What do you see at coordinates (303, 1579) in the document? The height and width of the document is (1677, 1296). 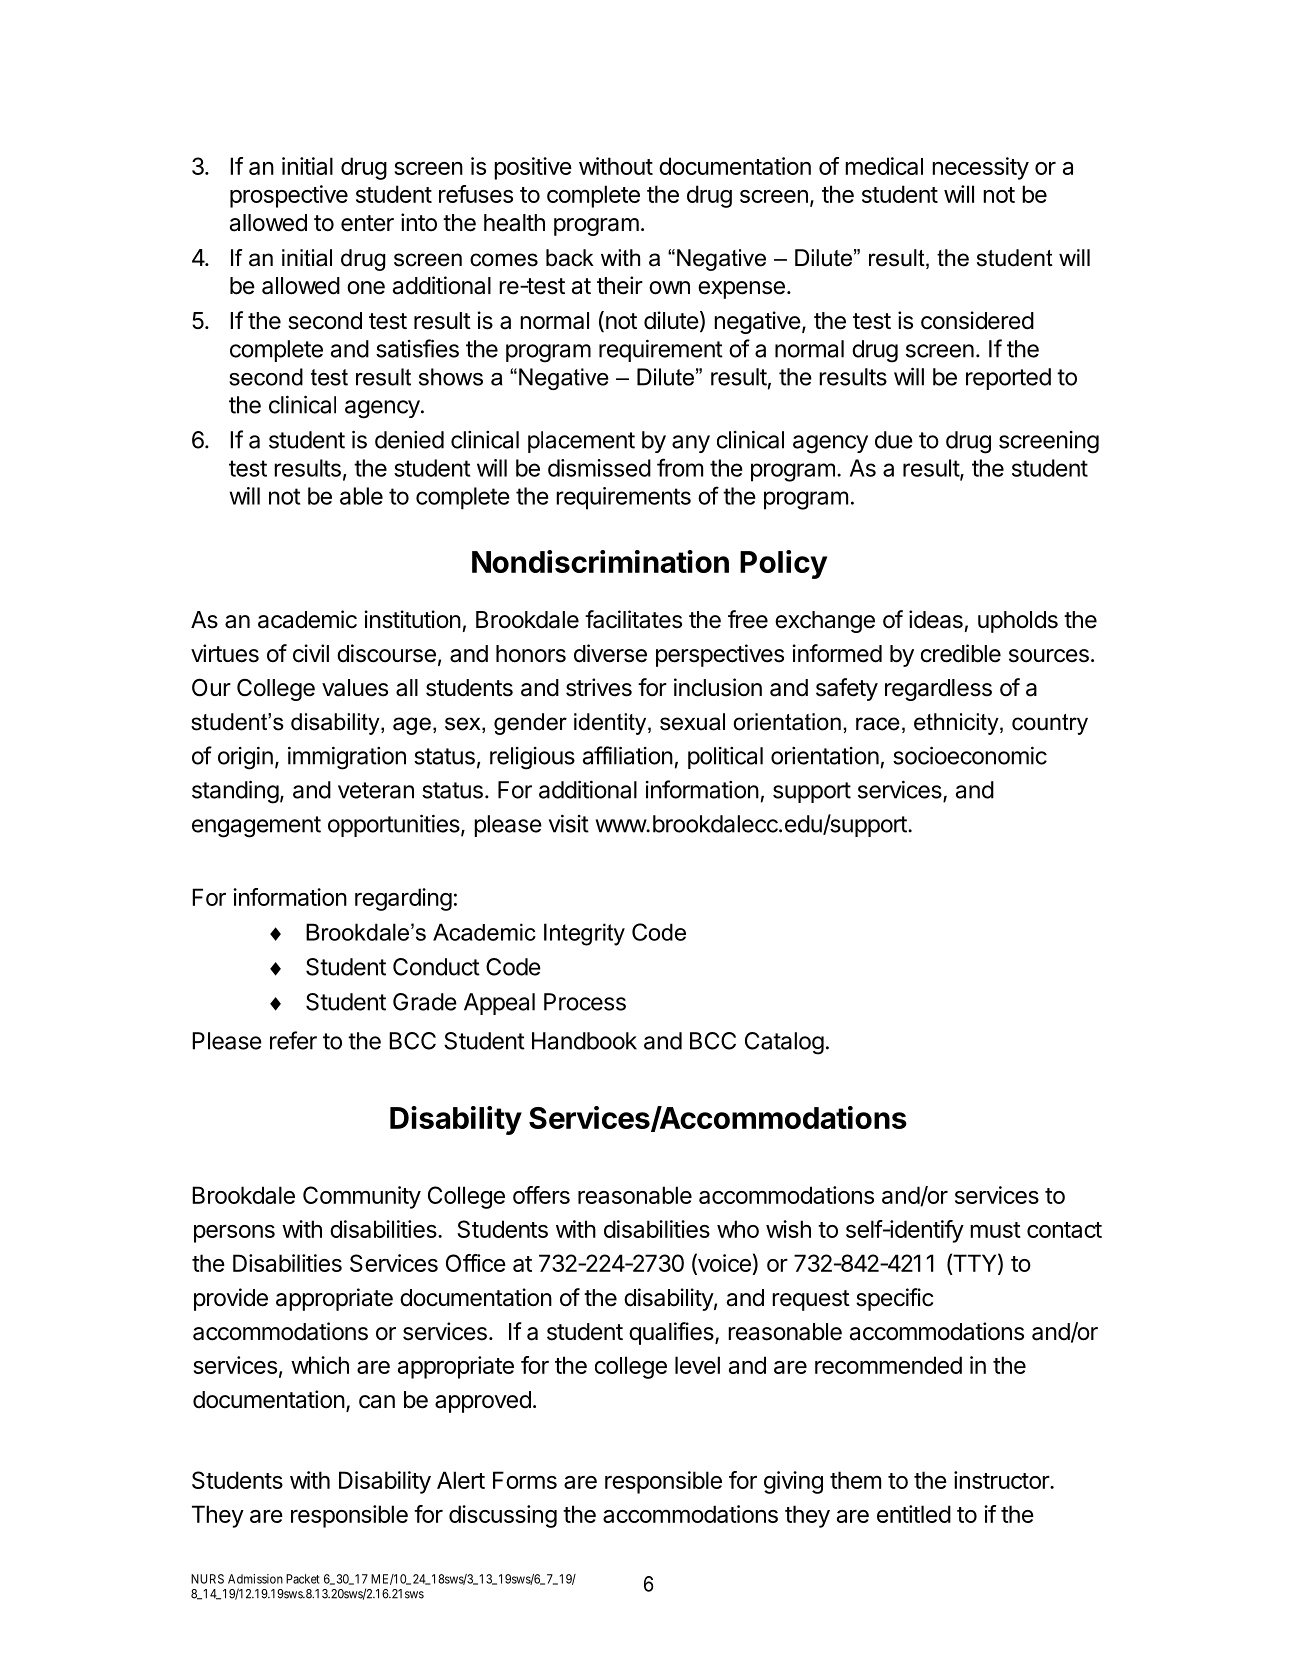 I see `Packet` at bounding box center [303, 1579].
